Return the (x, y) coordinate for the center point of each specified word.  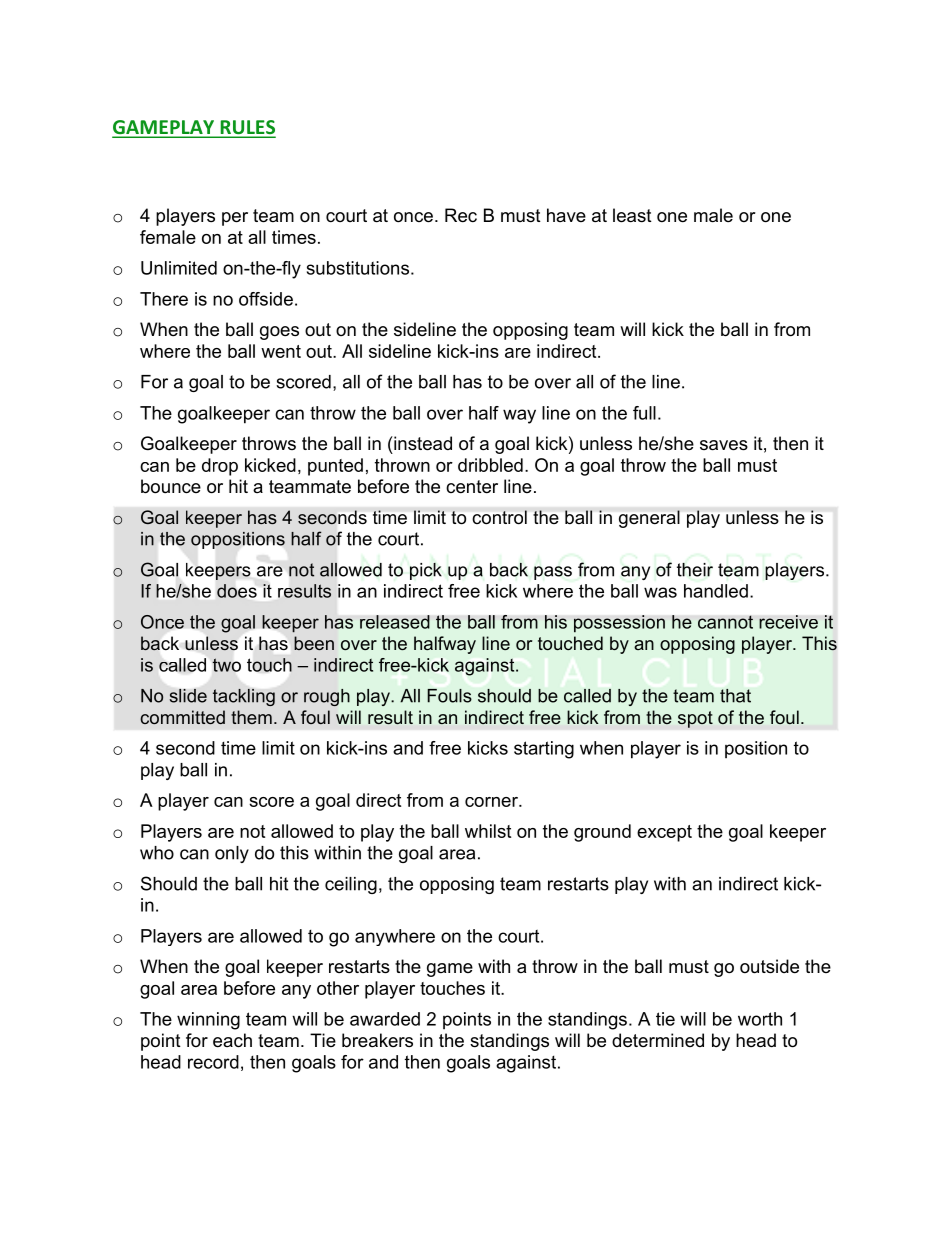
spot (695, 719)
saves (724, 445)
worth (760, 1019)
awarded (385, 1019)
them (251, 717)
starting (544, 750)
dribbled (490, 465)
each (232, 1040)
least (632, 215)
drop (220, 467)
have (566, 215)
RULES (247, 128)
